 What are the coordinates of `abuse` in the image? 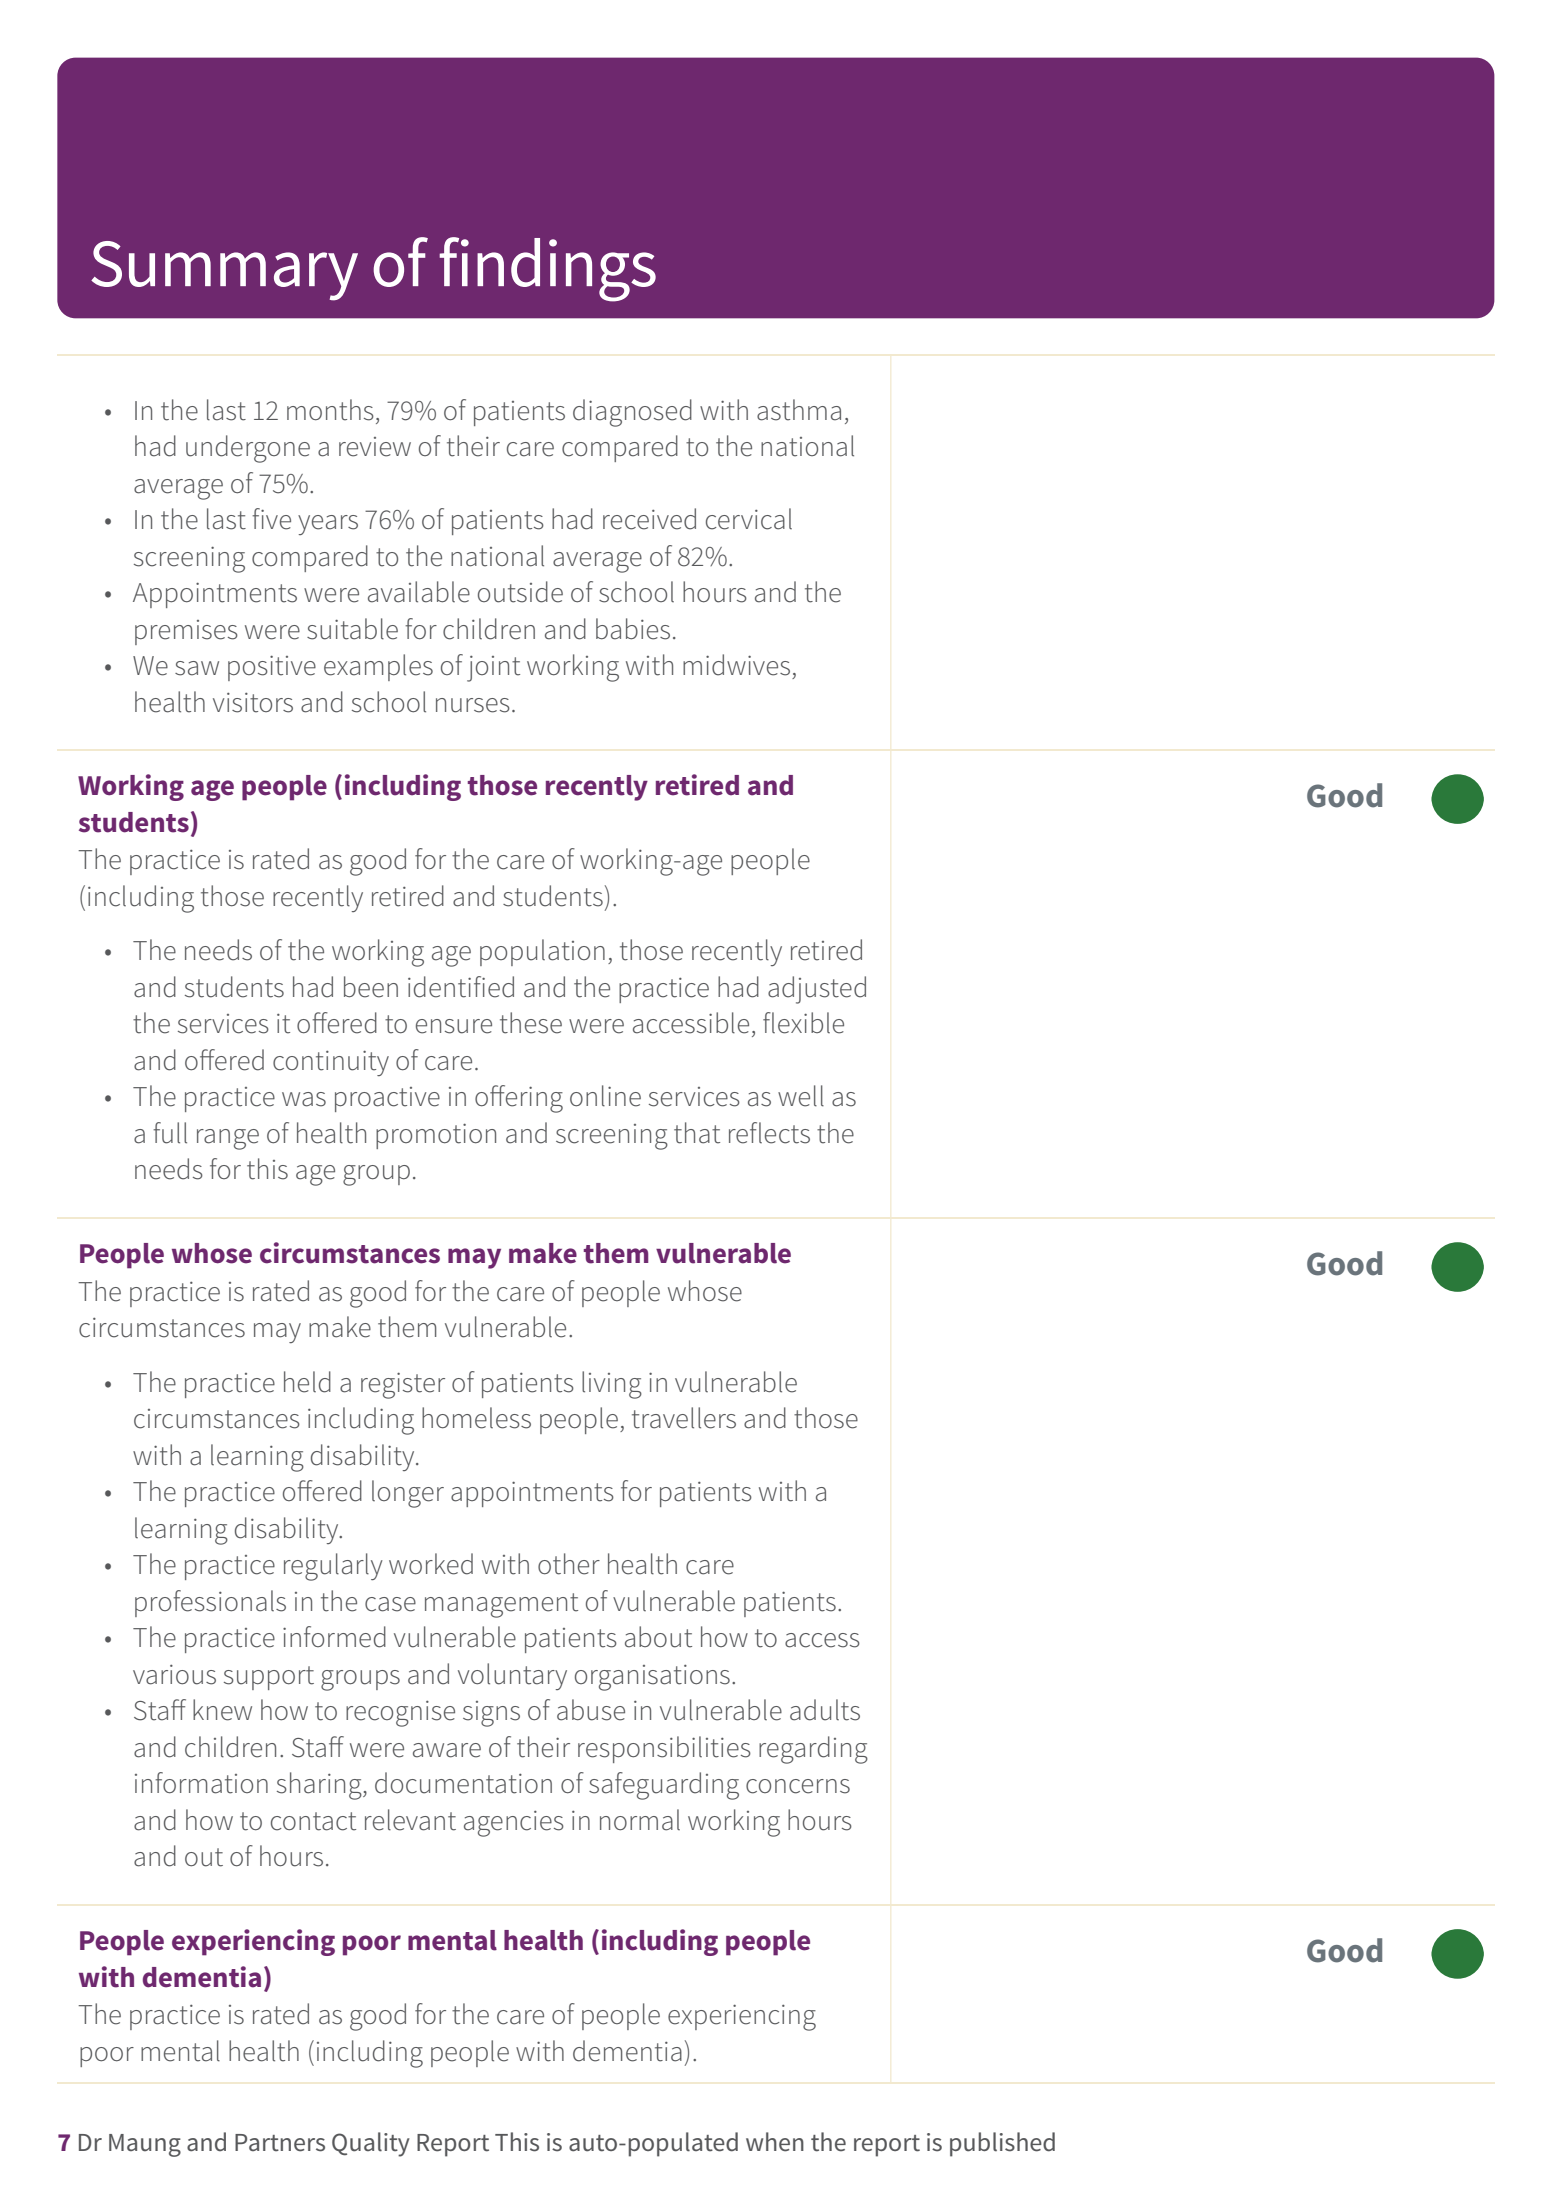 It's located at (591, 1710).
